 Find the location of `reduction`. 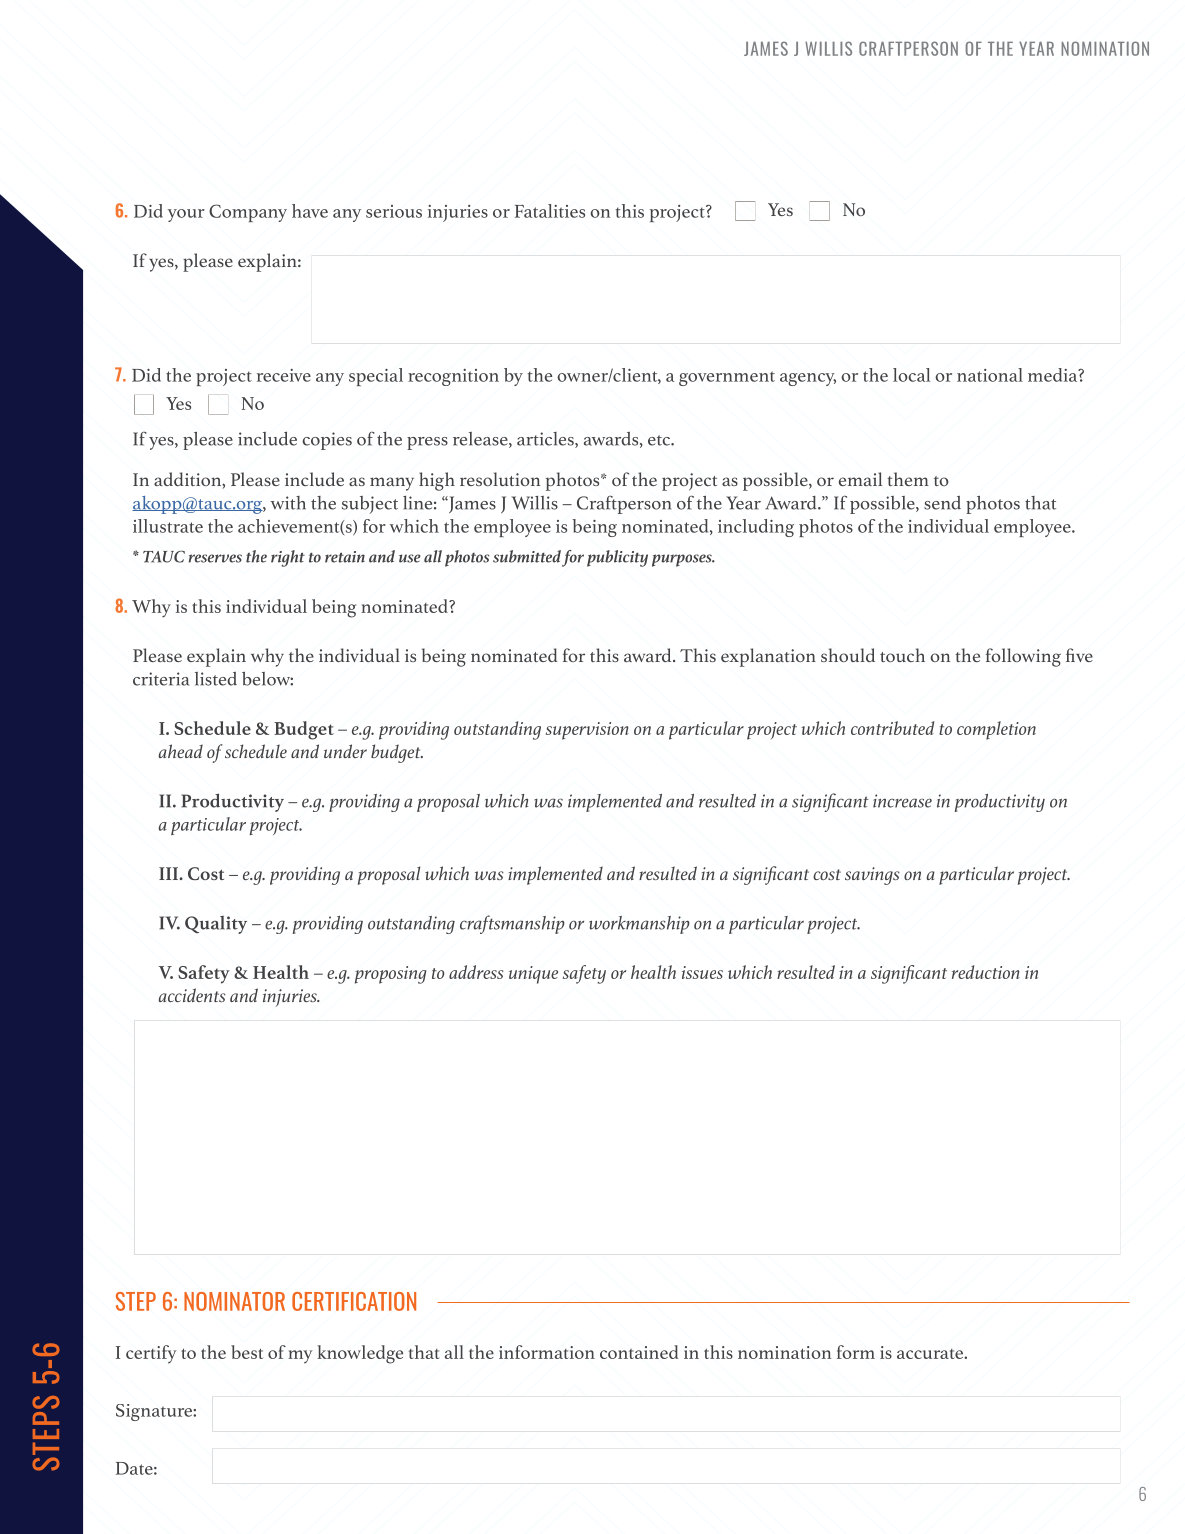

reduction is located at coordinates (986, 972).
